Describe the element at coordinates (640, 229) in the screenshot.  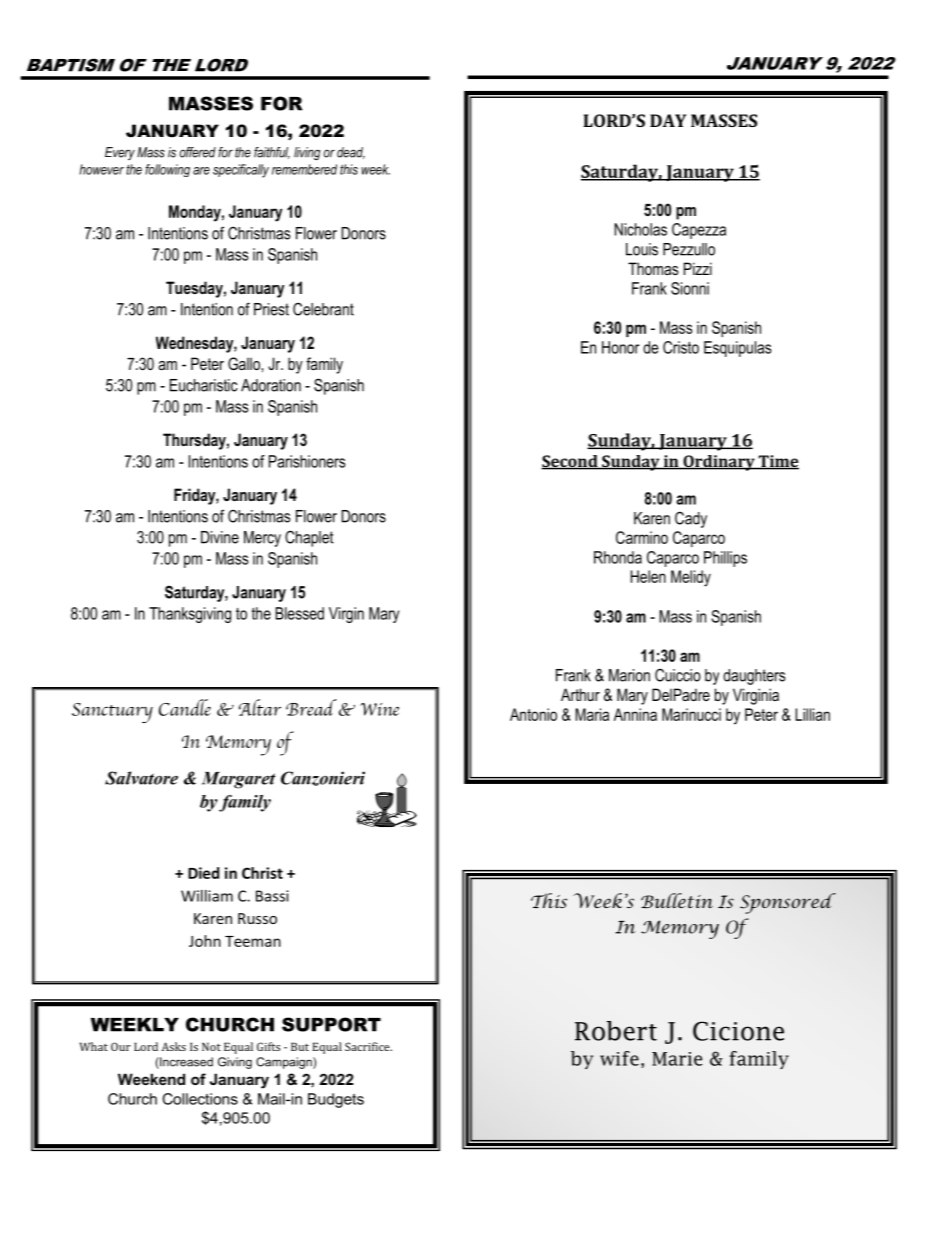
I see `Nicholas` at that location.
